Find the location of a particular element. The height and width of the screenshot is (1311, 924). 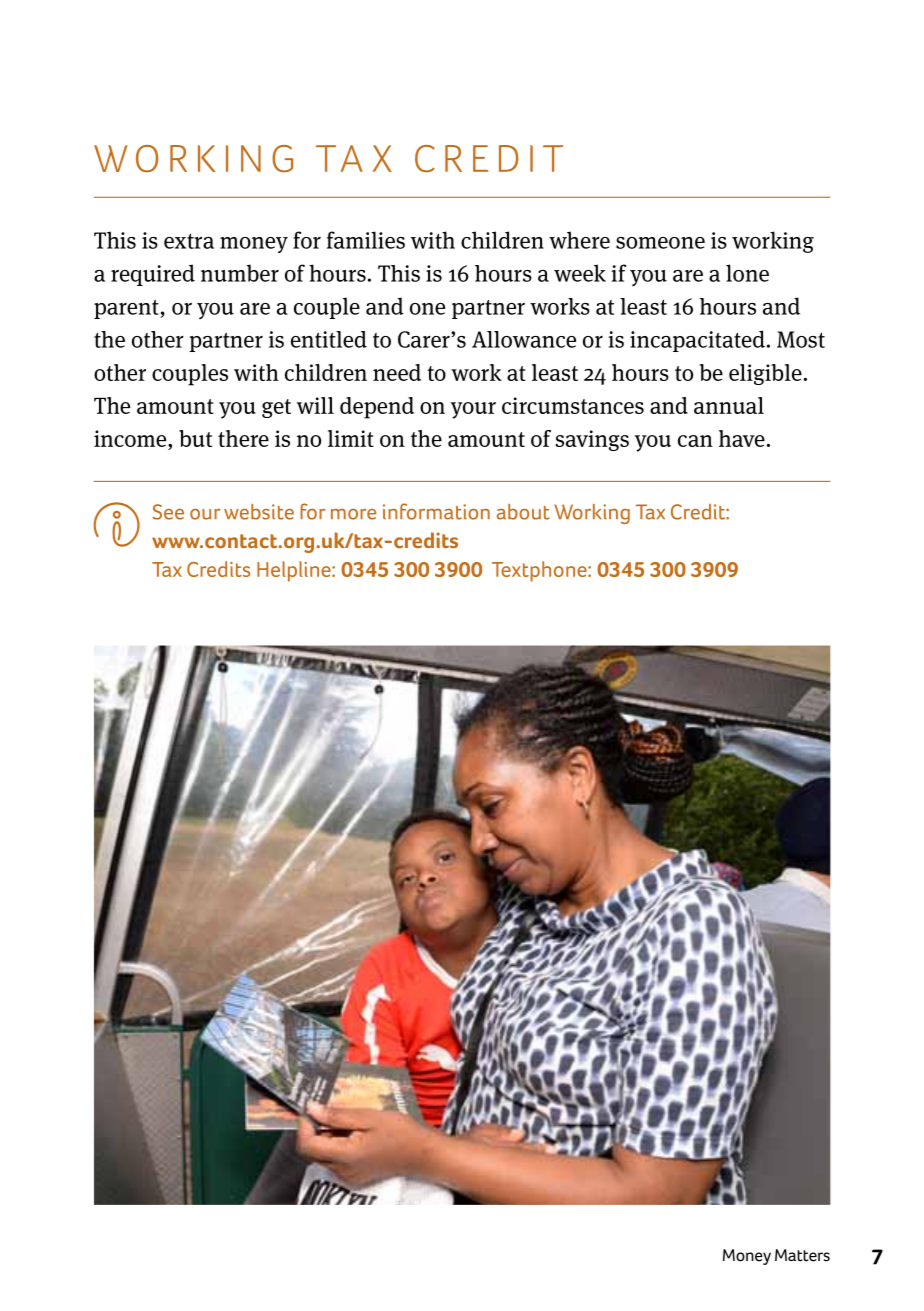

families is located at coordinates (366, 240).
